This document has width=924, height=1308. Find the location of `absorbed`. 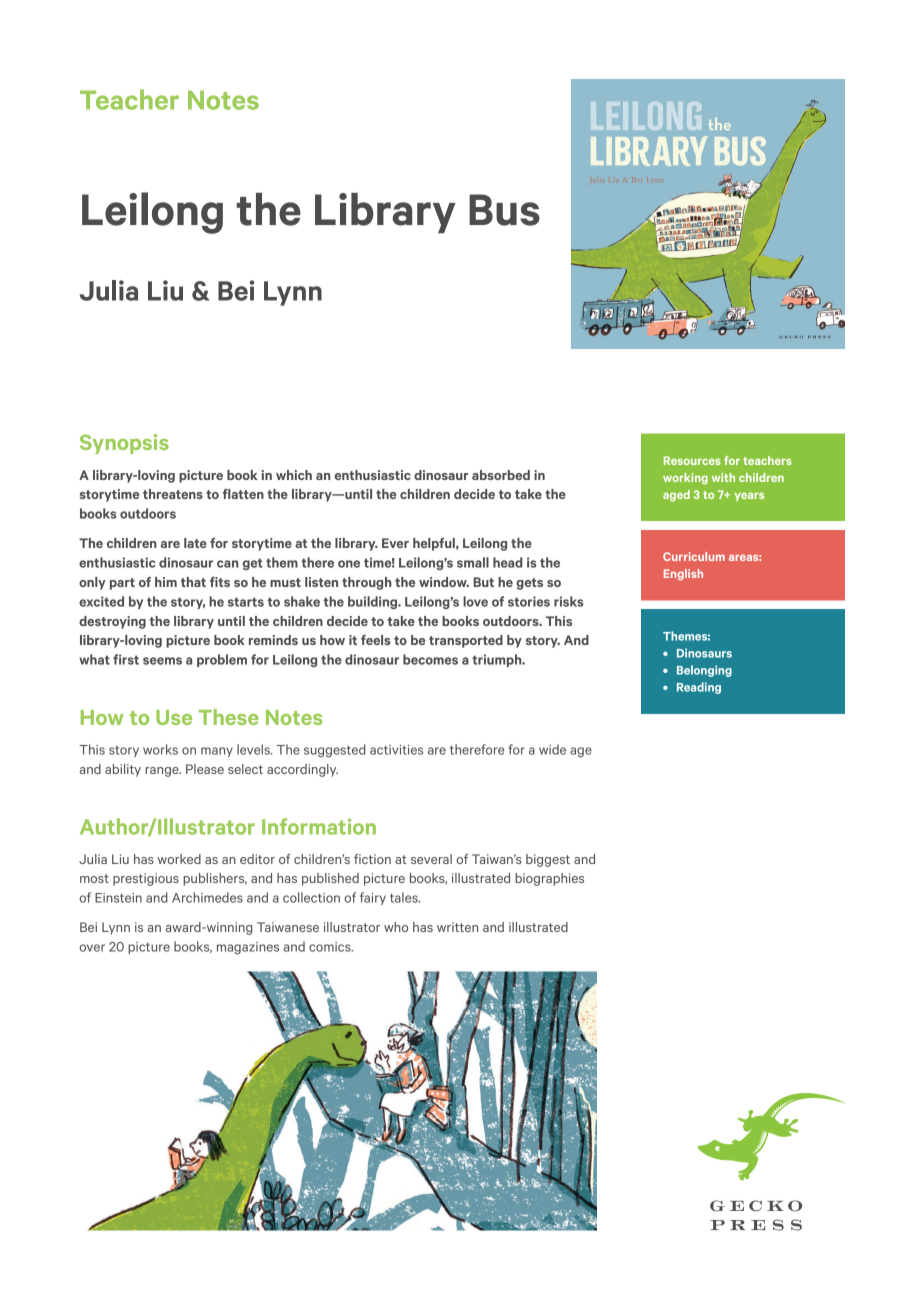

absorbed is located at coordinates (501, 475).
